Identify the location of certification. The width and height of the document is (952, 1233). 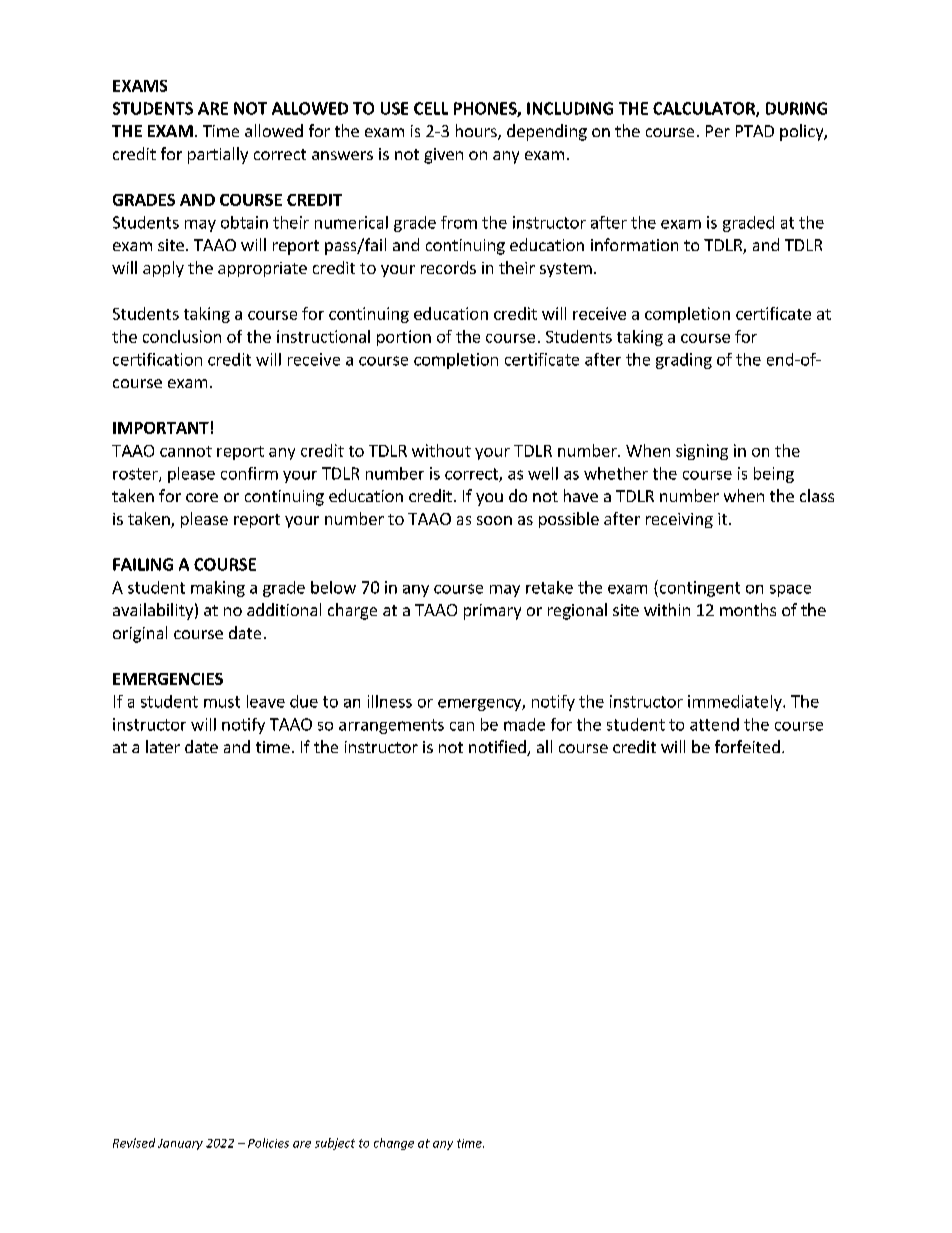
(157, 359).
